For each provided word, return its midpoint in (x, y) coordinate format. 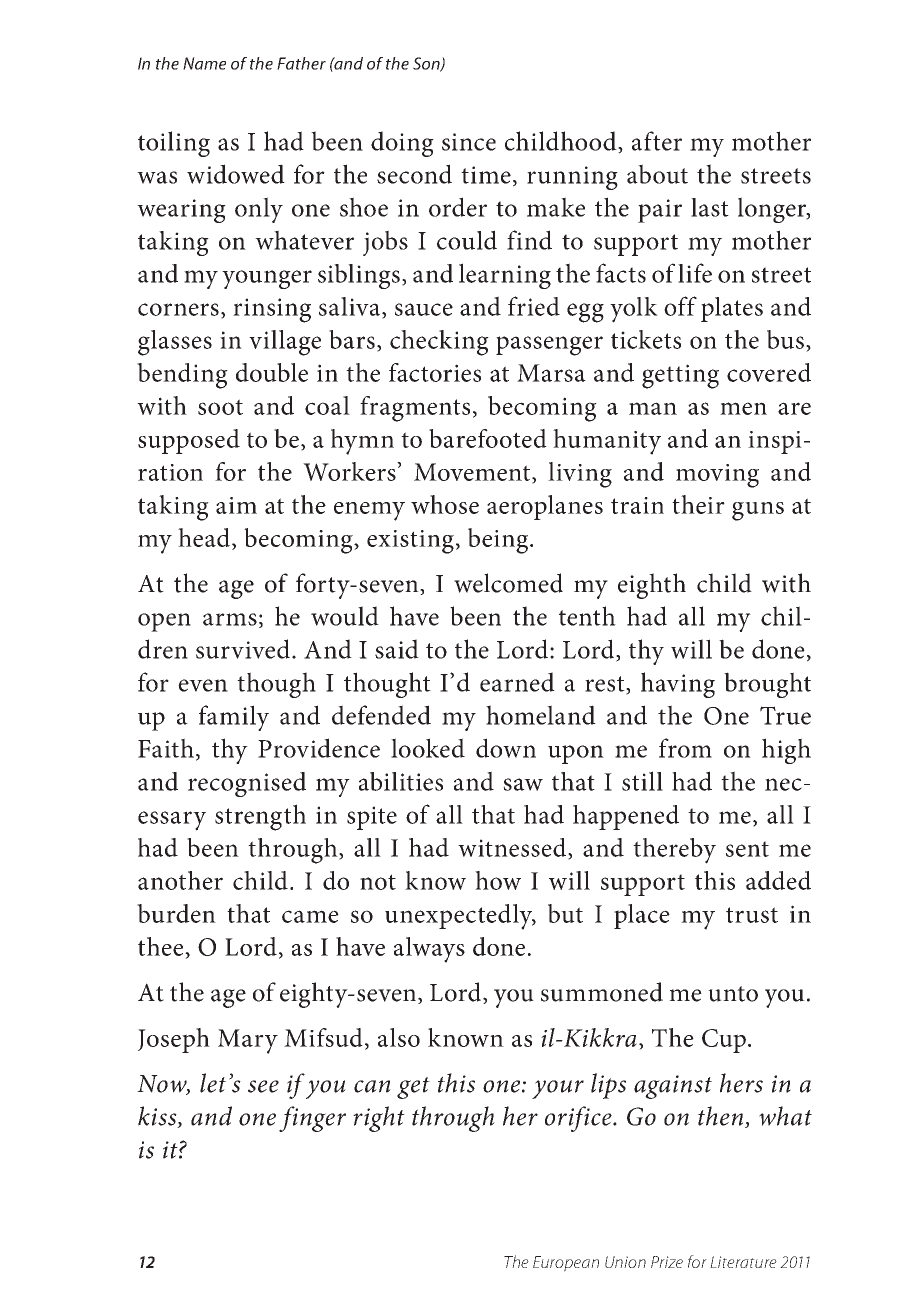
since (469, 142)
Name (204, 63)
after (657, 141)
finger (312, 1119)
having (678, 685)
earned (517, 682)
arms (230, 619)
